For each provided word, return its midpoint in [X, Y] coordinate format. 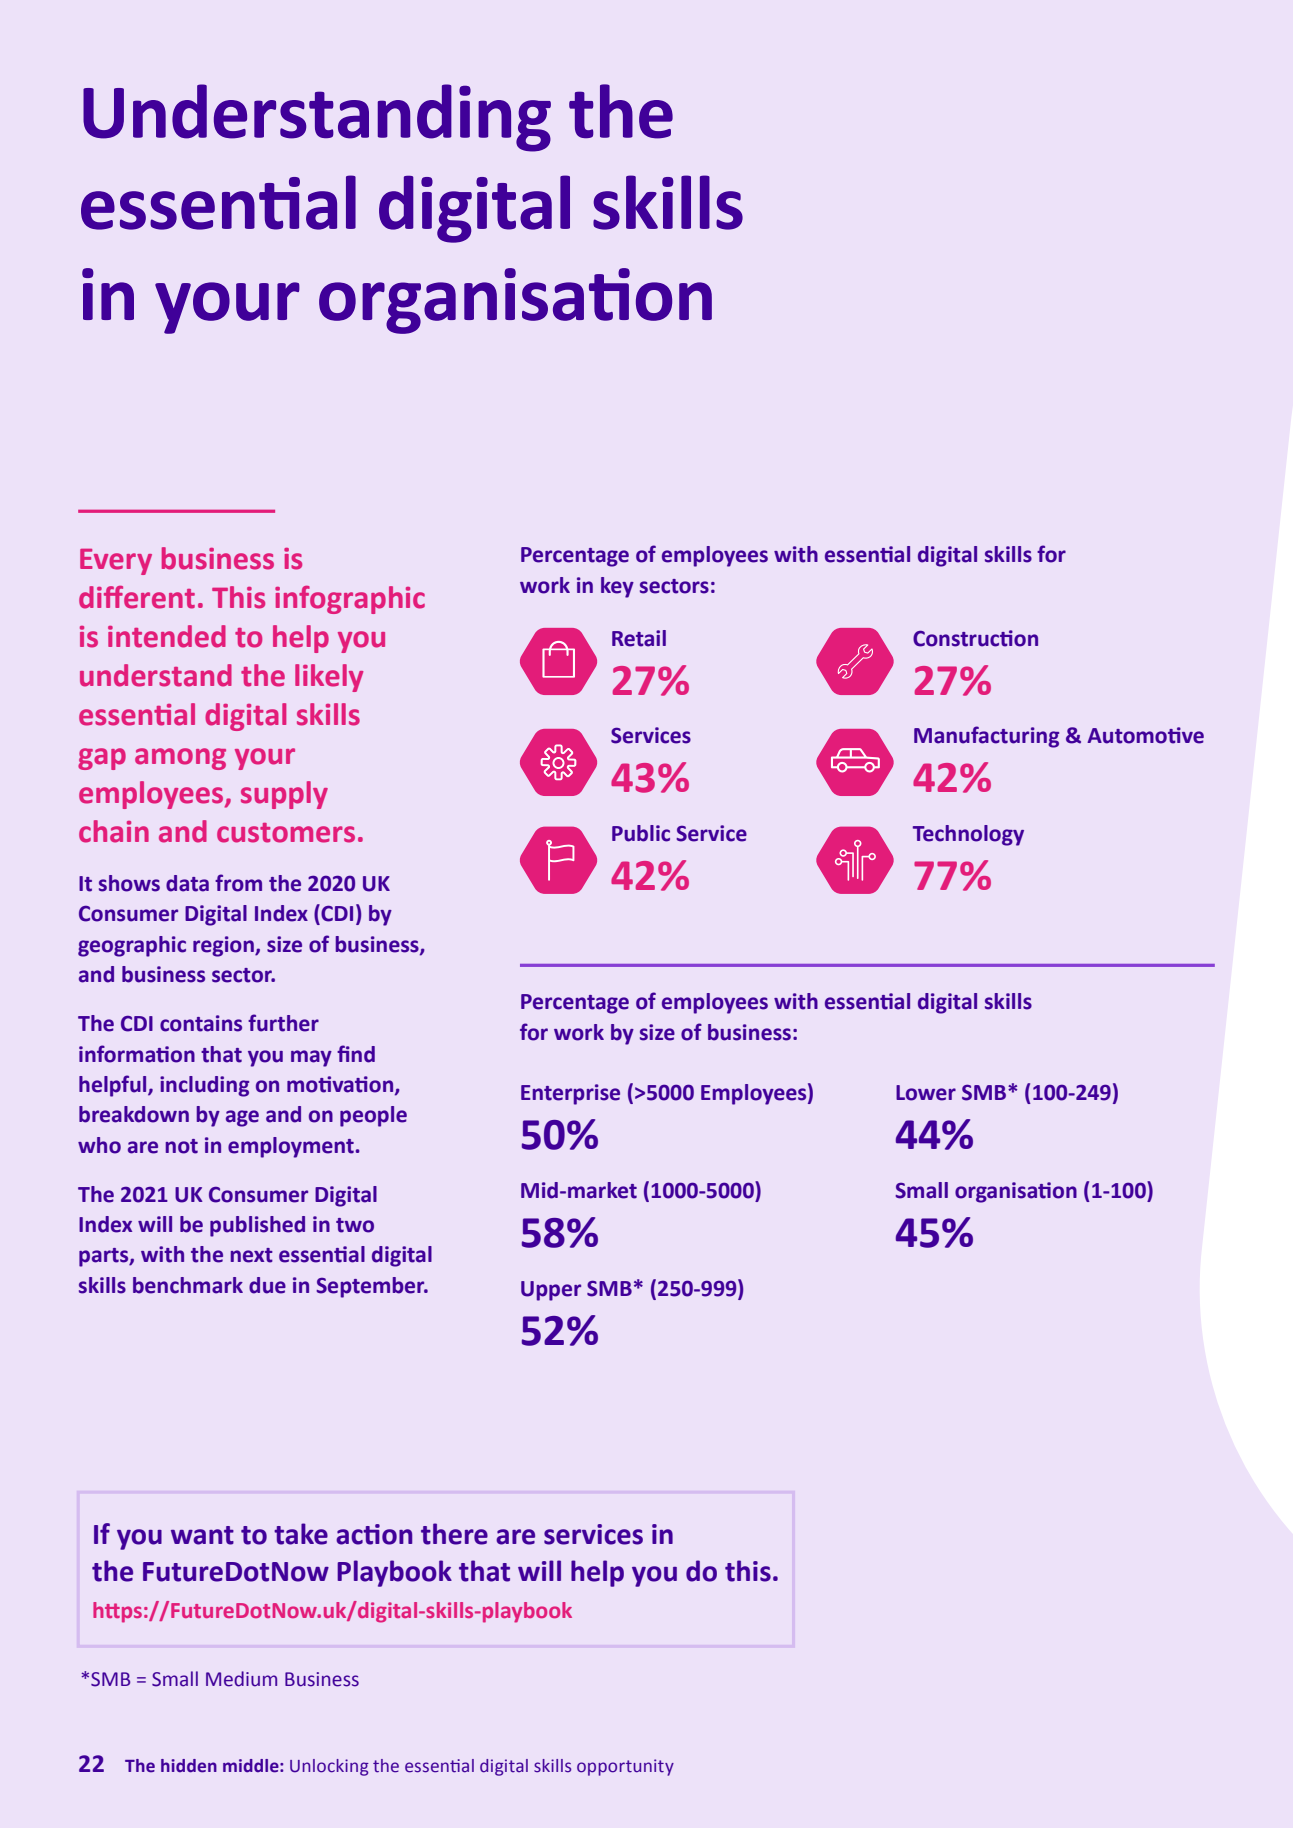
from [238, 883]
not [182, 1146]
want [202, 1535]
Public [641, 833]
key [617, 587]
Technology [968, 835]
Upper [551, 1291]
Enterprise [570, 1094]
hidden [189, 1766]
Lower [926, 1093]
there [454, 1534]
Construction [975, 638]
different [137, 597]
